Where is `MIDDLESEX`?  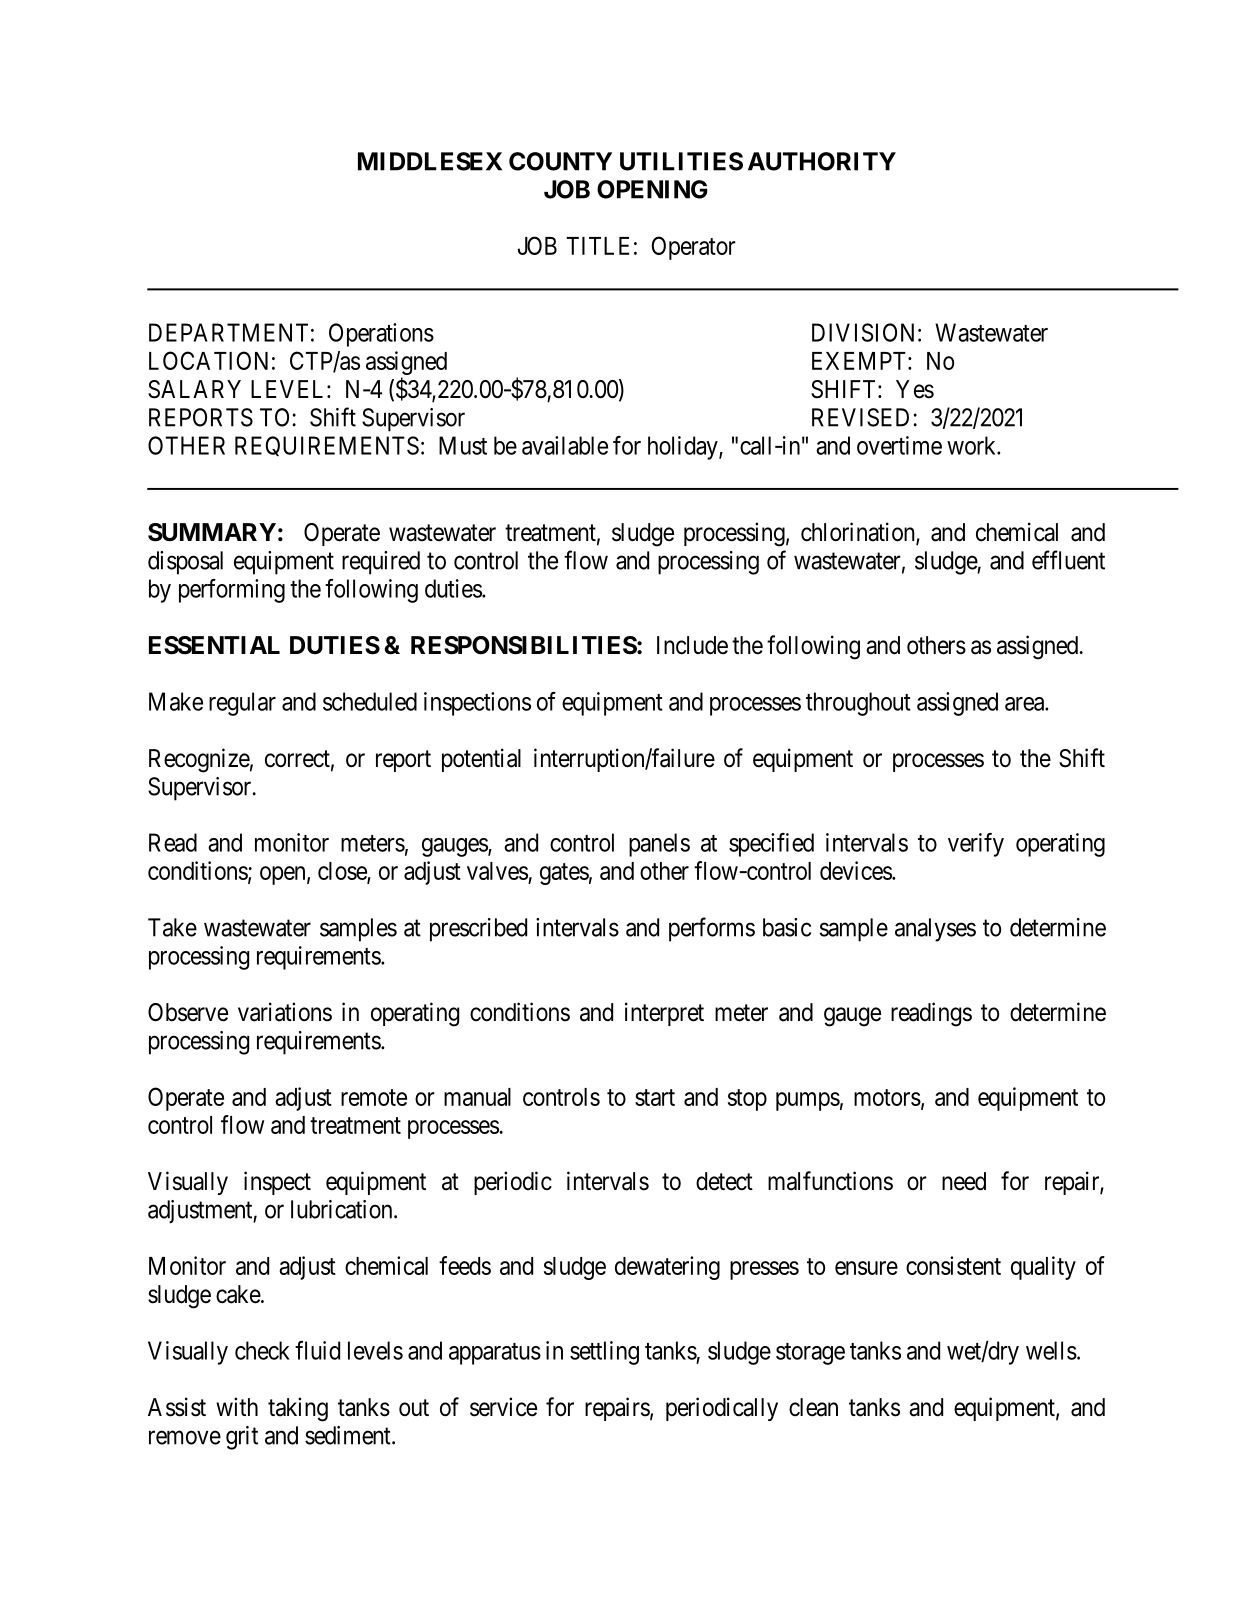 MIDDLESEX is located at coordinates (430, 161).
